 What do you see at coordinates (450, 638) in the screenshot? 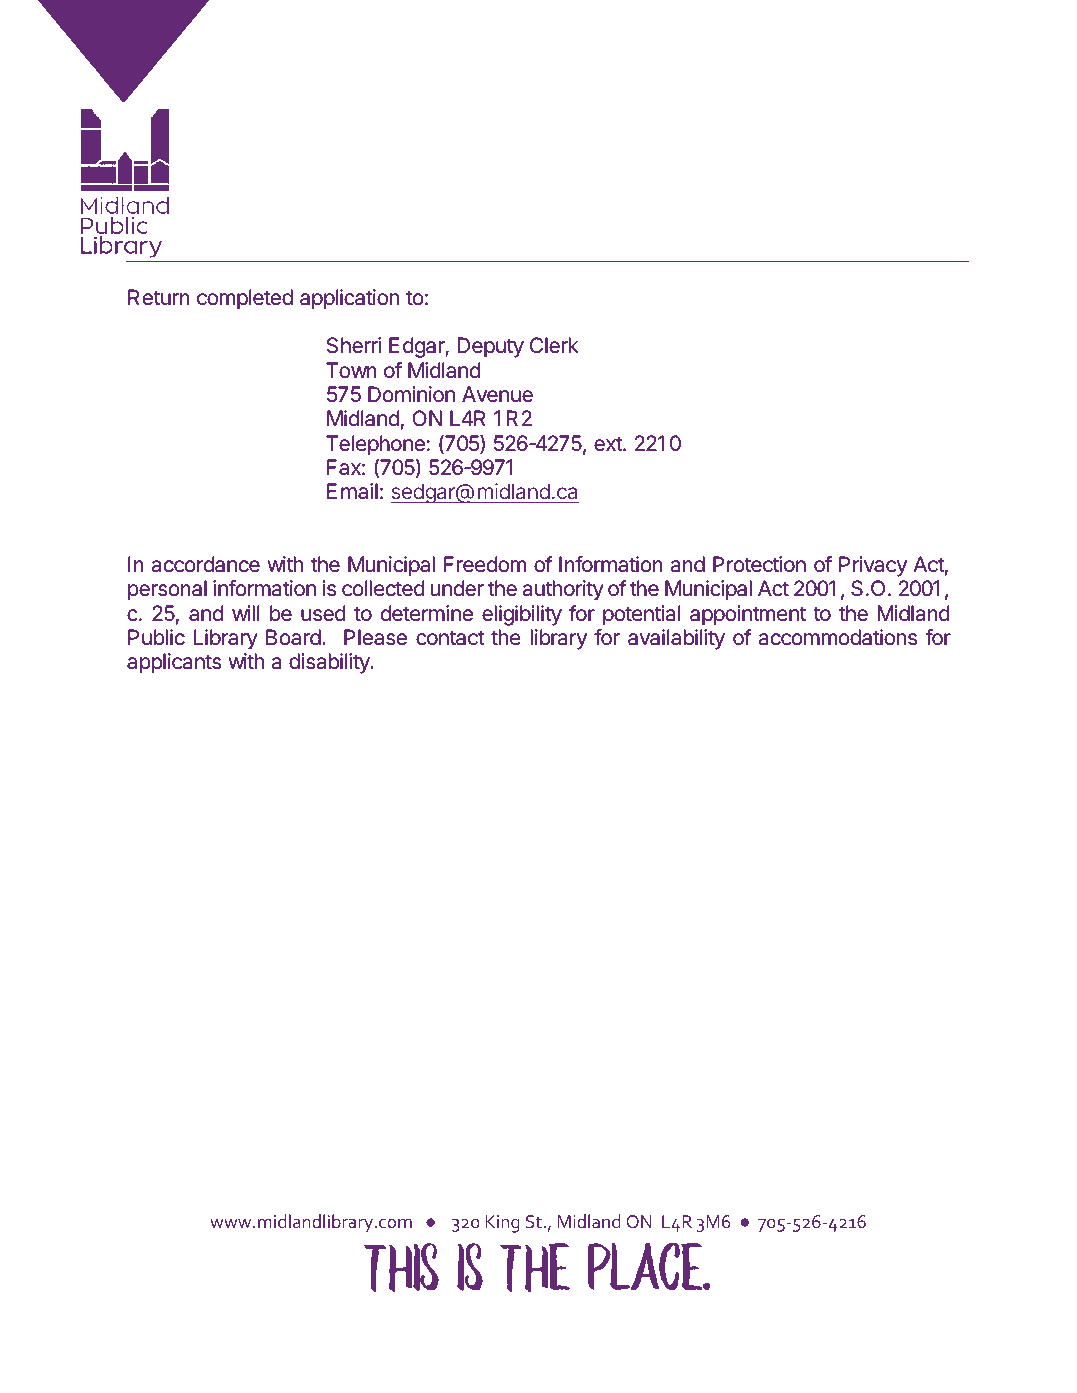
I see `contact` at bounding box center [450, 638].
